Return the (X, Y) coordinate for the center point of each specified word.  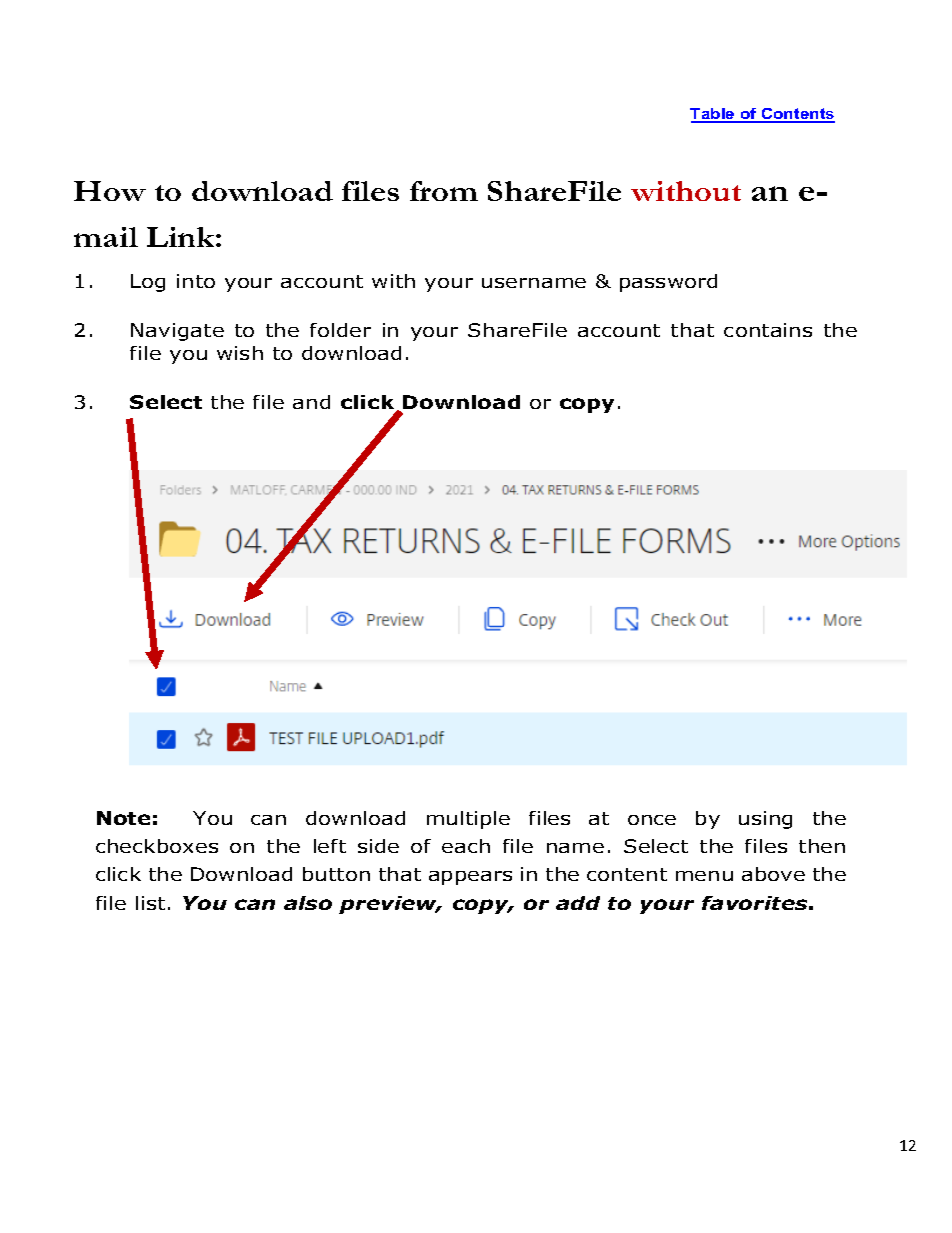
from (444, 191)
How (110, 191)
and (311, 402)
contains (768, 330)
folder (340, 330)
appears (470, 878)
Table (713, 115)
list (150, 903)
